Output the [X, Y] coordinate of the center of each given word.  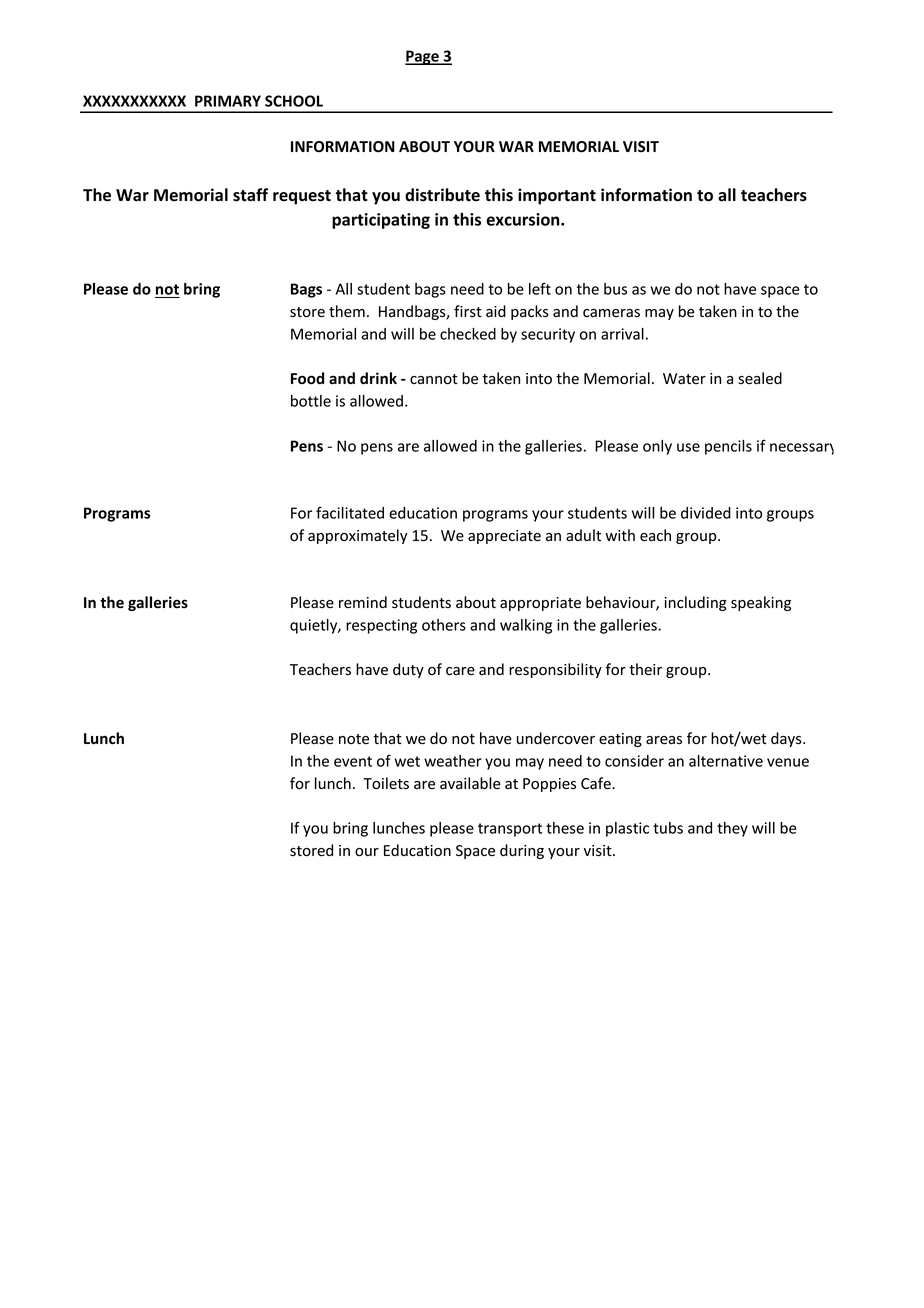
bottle [311, 401]
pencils [728, 447]
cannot [434, 379]
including [695, 603]
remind [363, 602]
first [468, 311]
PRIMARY [228, 101]
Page [423, 57]
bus [615, 289]
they [732, 829]
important [557, 196]
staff [250, 195]
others [444, 625]
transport [510, 830]
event [353, 761]
